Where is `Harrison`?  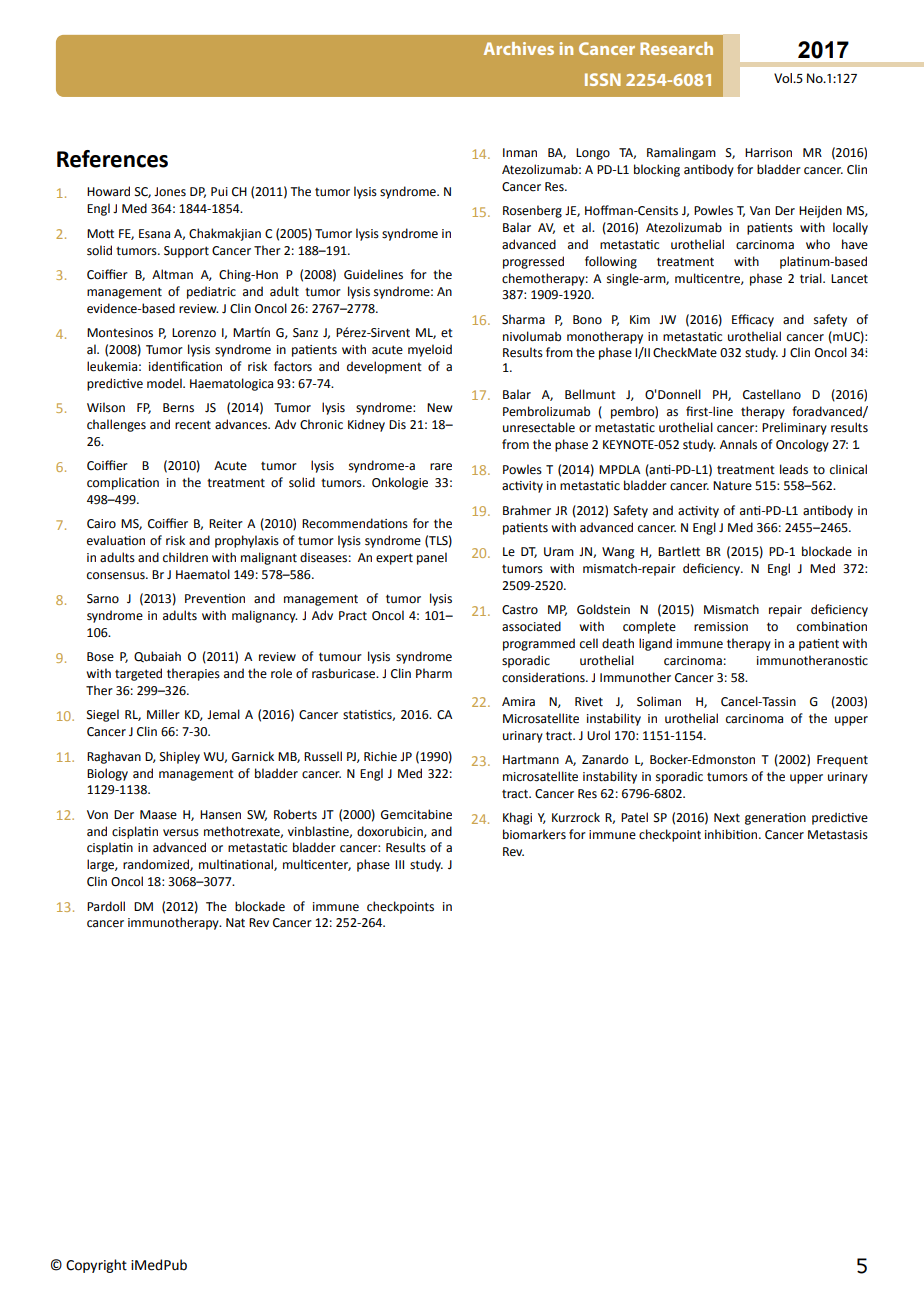 Harrison is located at coordinates (768, 153).
